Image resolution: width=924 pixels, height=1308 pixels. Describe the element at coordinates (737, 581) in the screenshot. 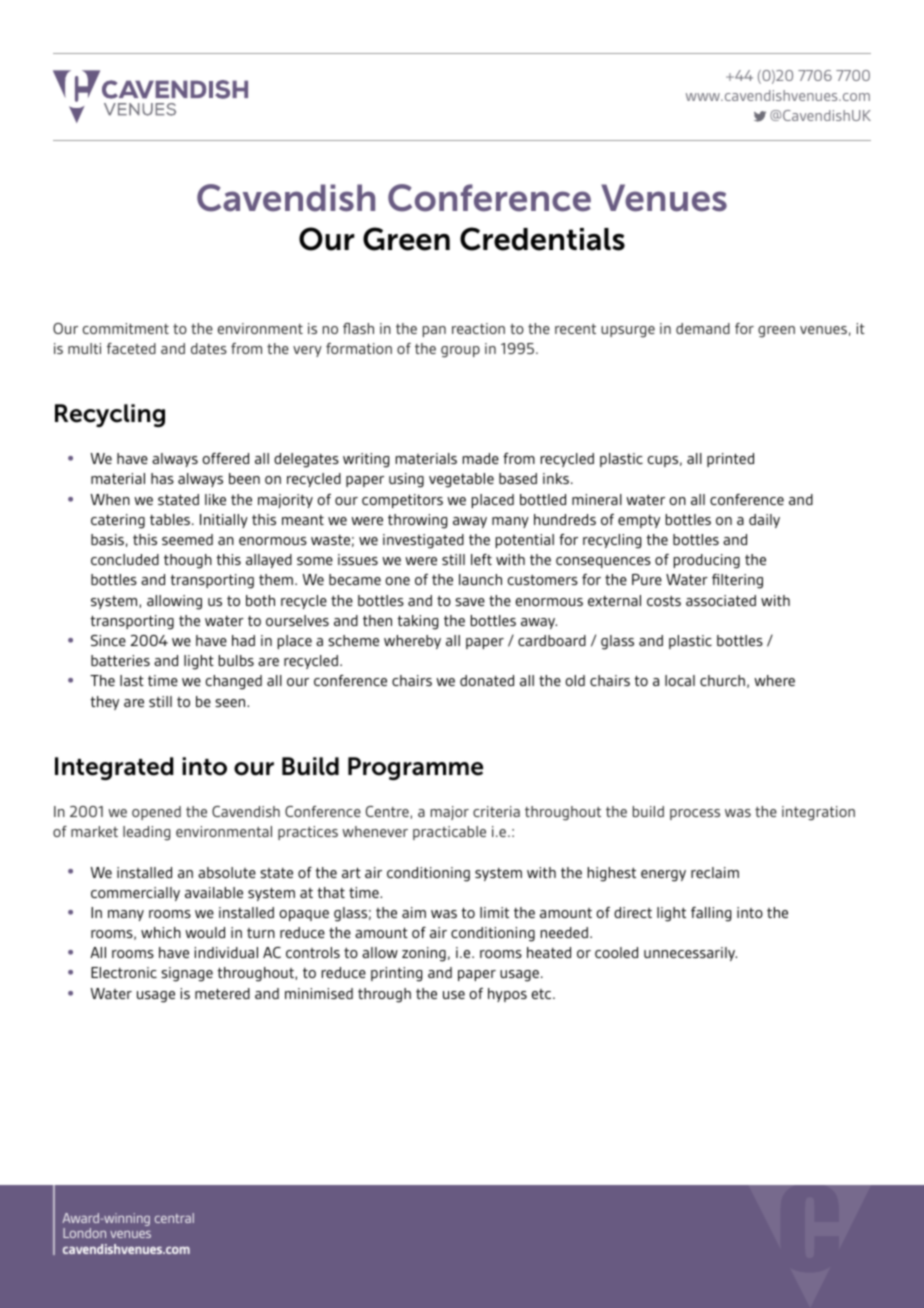

I see `filtering` at that location.
